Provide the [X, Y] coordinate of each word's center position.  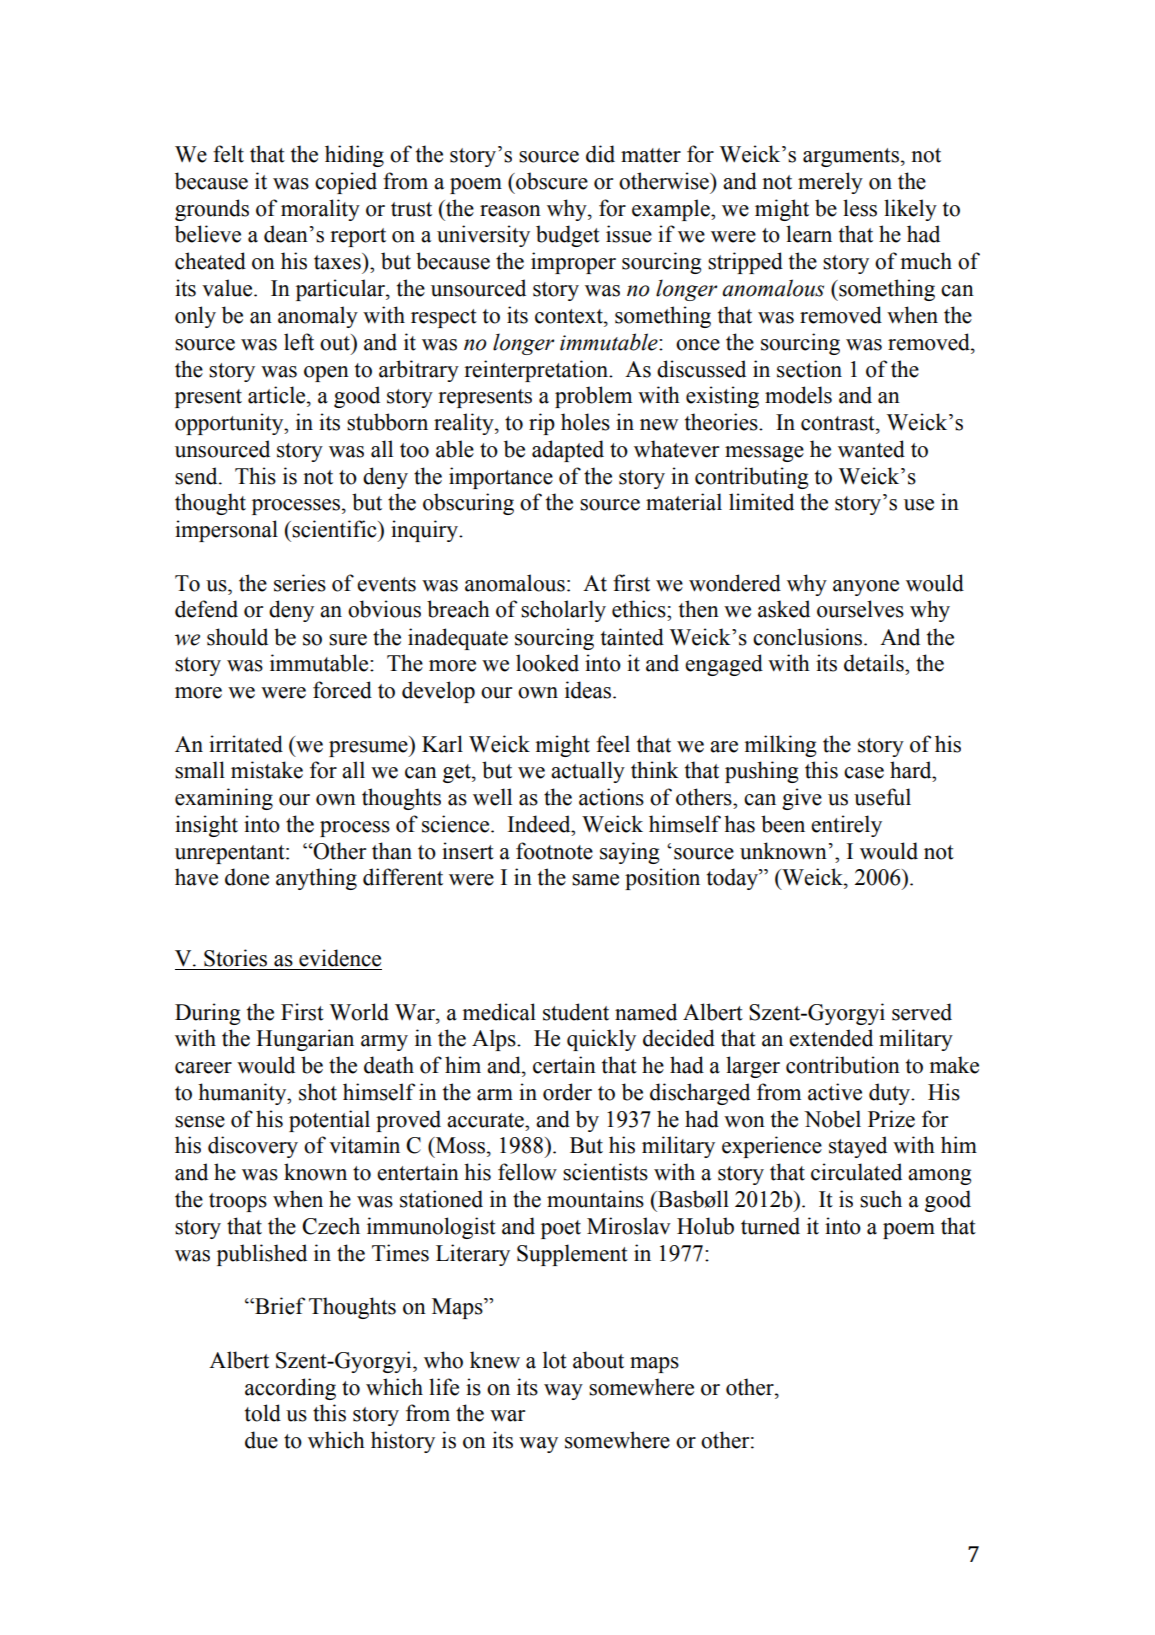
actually [588, 772]
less [860, 208]
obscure [551, 181]
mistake [267, 770]
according [290, 1389]
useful [882, 797]
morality [320, 210]
